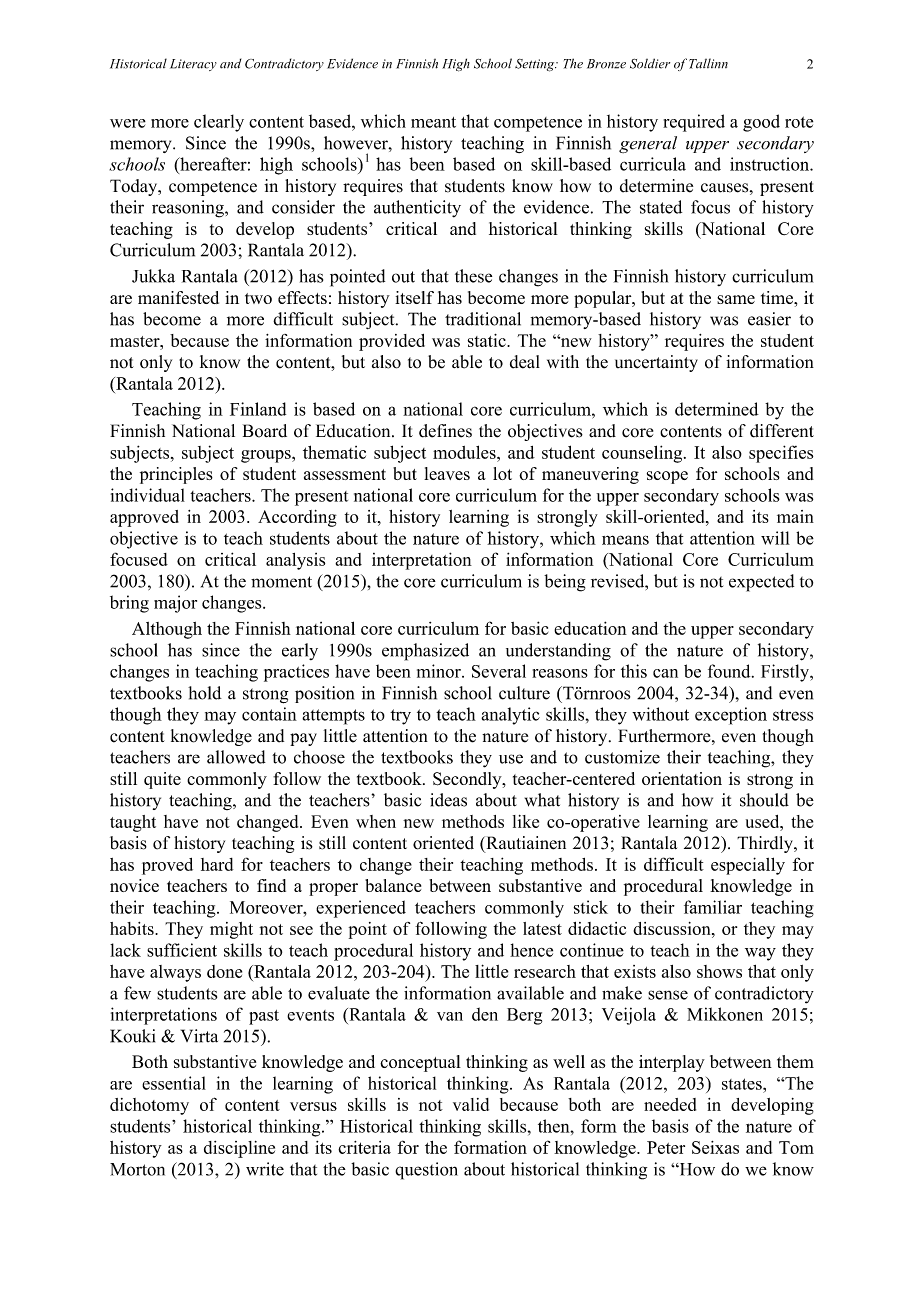 Image resolution: width=924 pixels, height=1308 pixels. I want to click on Literacy, so click(193, 65).
